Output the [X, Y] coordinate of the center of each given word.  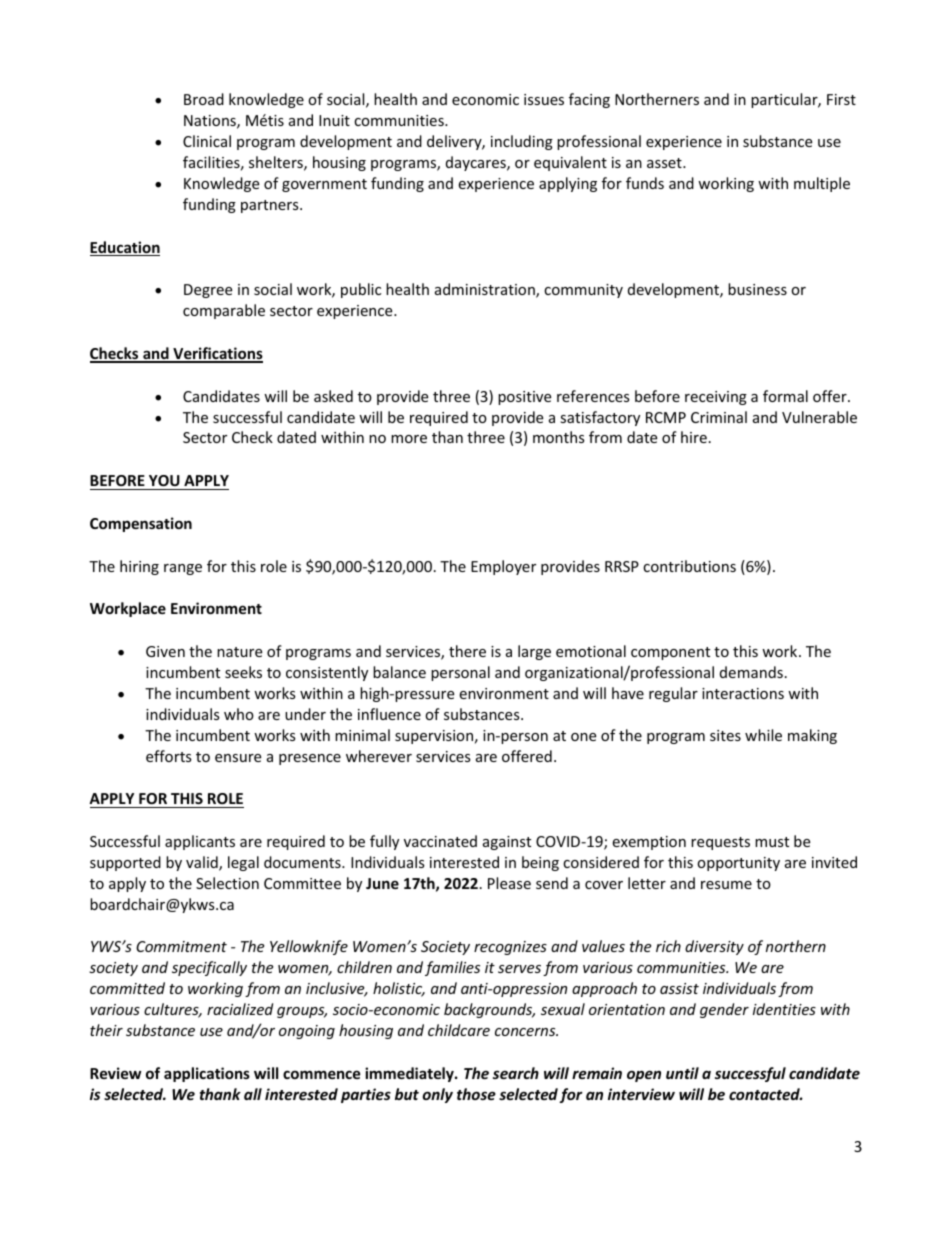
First [841, 99]
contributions [689, 566]
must [772, 842]
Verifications [217, 354]
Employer [503, 567]
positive [524, 398]
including [522, 142]
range [183, 569]
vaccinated [440, 841]
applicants [200, 842]
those [476, 1094]
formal [785, 396]
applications [207, 1074]
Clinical [207, 141]
